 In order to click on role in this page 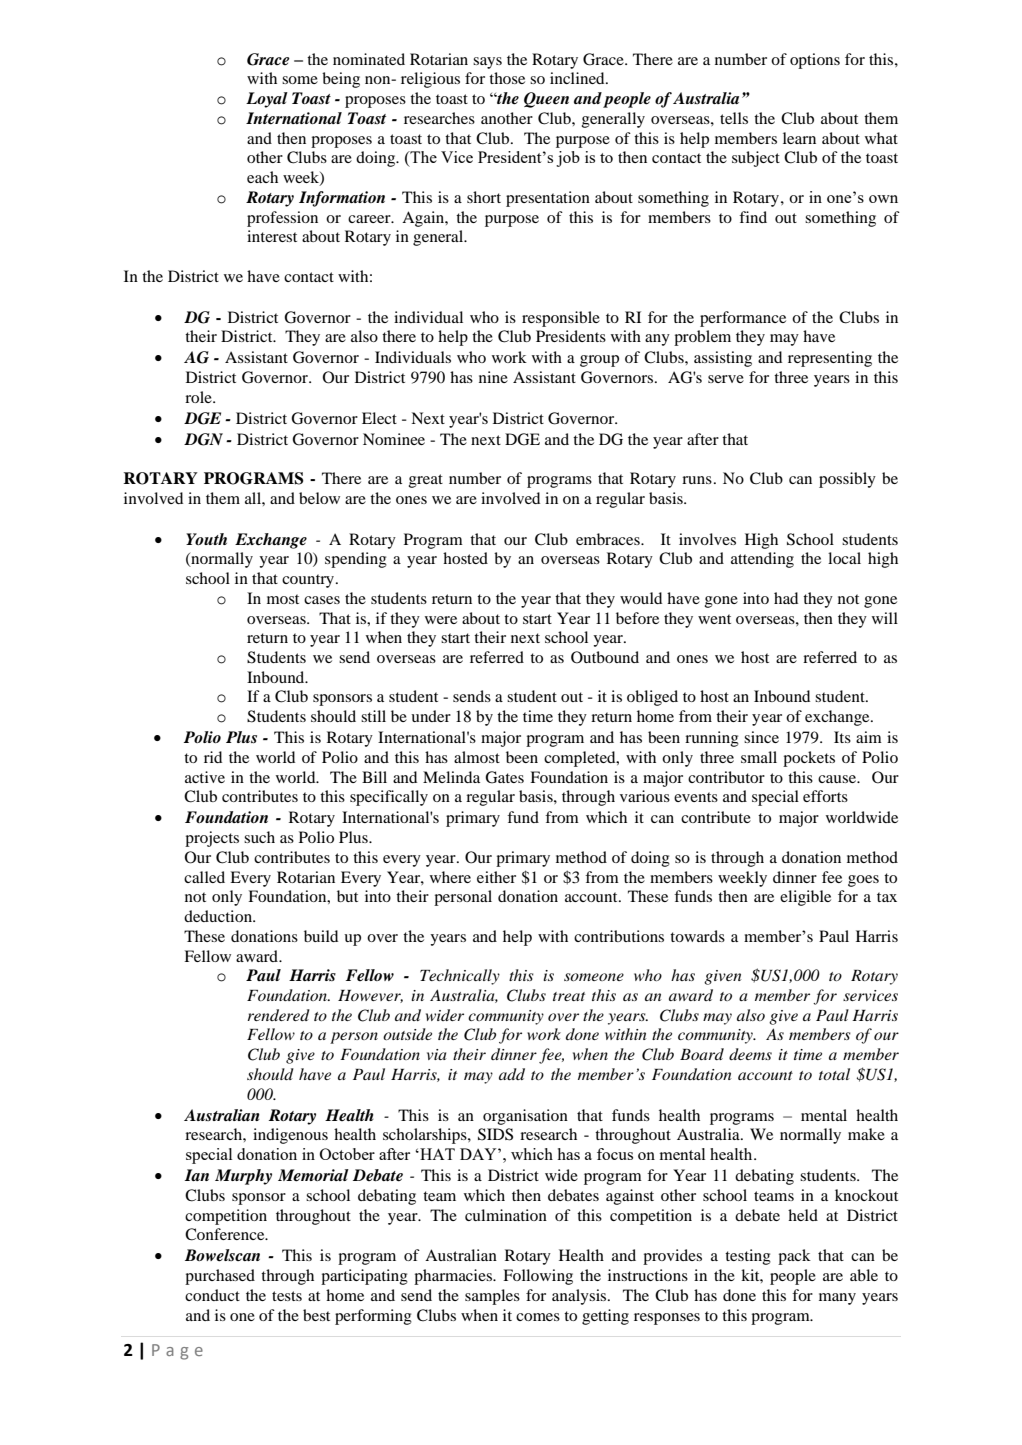, I will do `click(199, 397)`.
